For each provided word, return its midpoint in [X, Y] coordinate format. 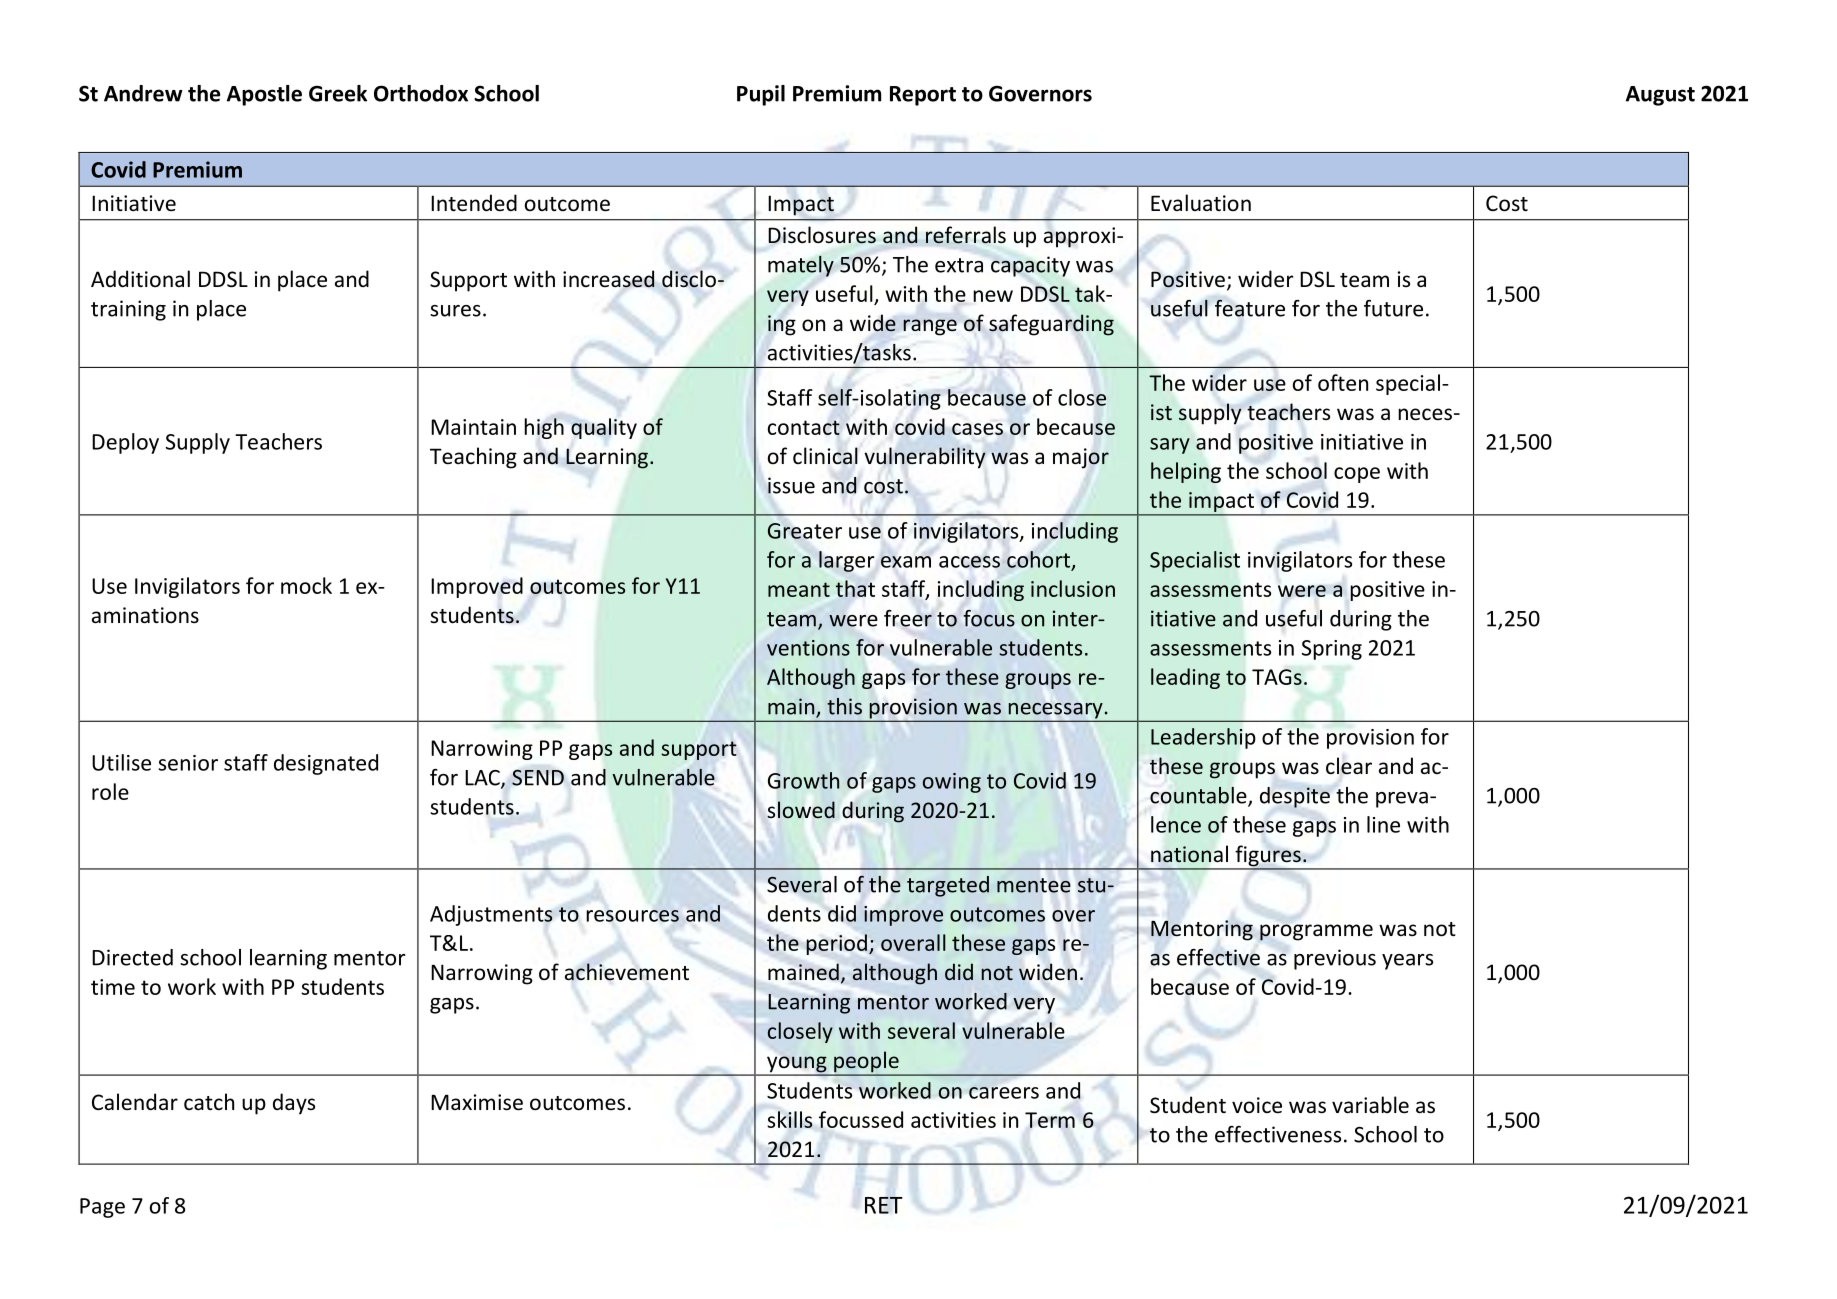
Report [923, 96]
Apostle [264, 95]
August [1660, 96]
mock [306, 585]
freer [908, 618]
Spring [1332, 650]
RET [884, 1205]
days [294, 1104]
